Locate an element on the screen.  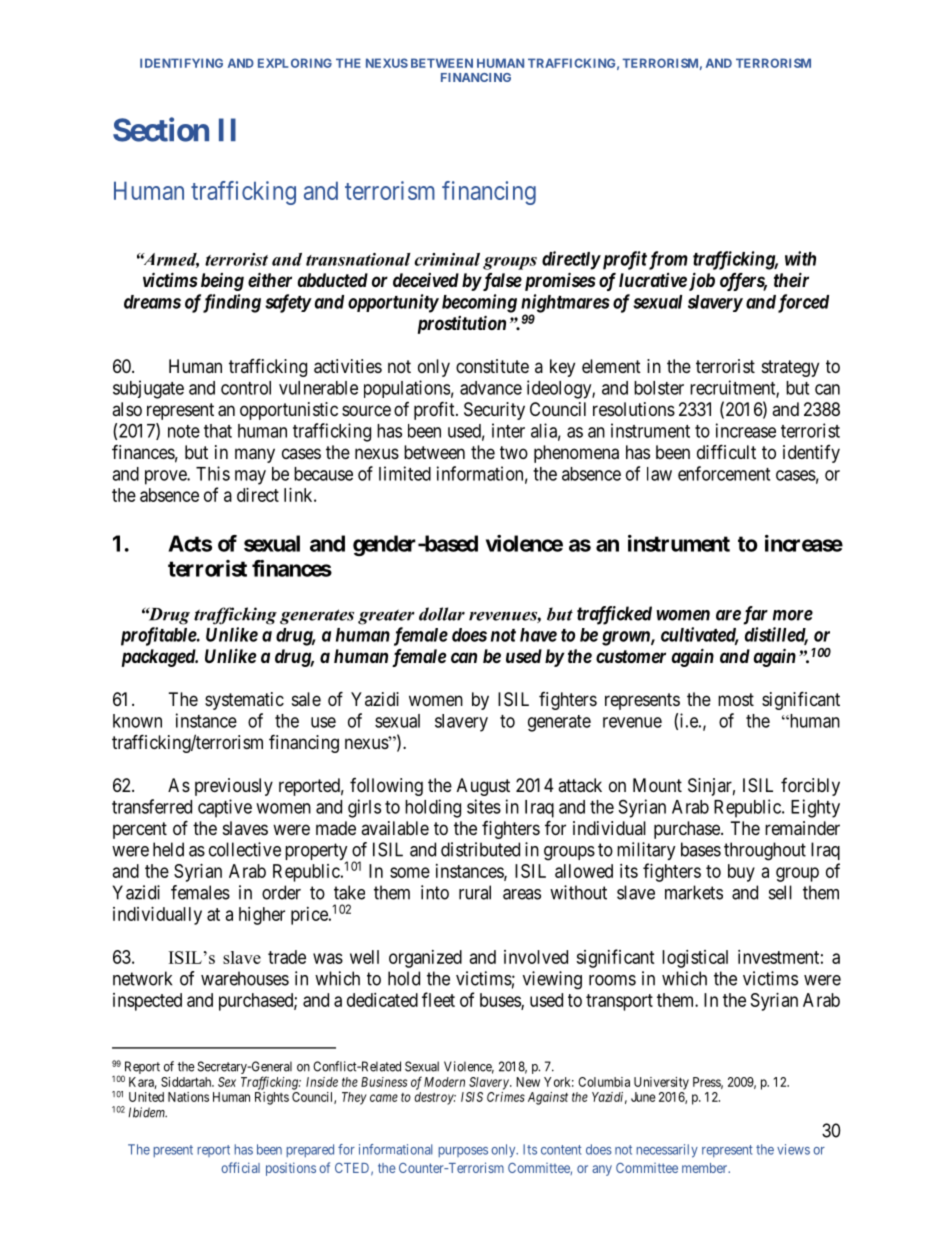
official is located at coordinates (240, 1167).
